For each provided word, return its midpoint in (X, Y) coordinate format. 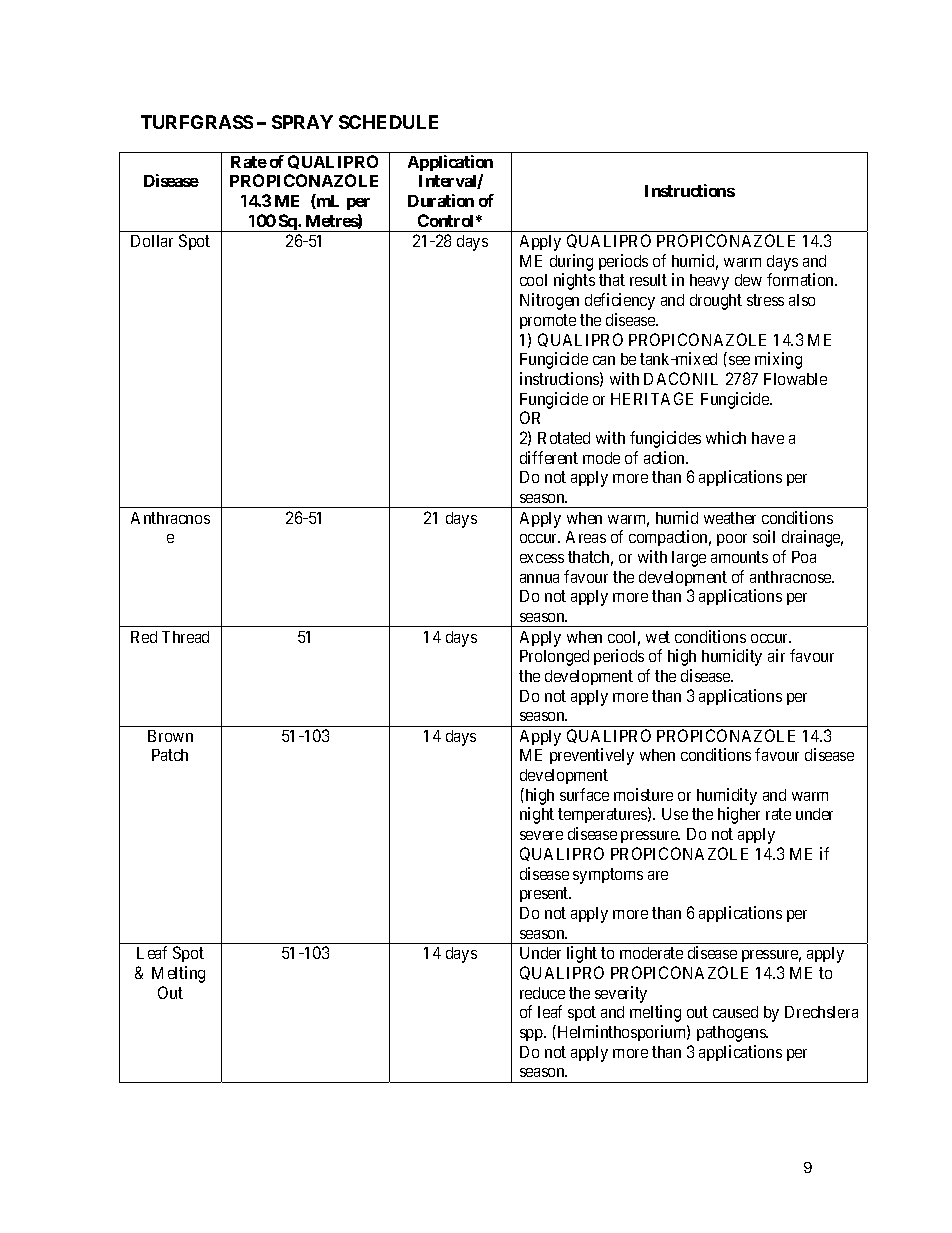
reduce (542, 993)
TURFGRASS (197, 122)
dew (748, 280)
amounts (739, 557)
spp (532, 1035)
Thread (185, 637)
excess (542, 558)
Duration (441, 200)
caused (735, 1012)
